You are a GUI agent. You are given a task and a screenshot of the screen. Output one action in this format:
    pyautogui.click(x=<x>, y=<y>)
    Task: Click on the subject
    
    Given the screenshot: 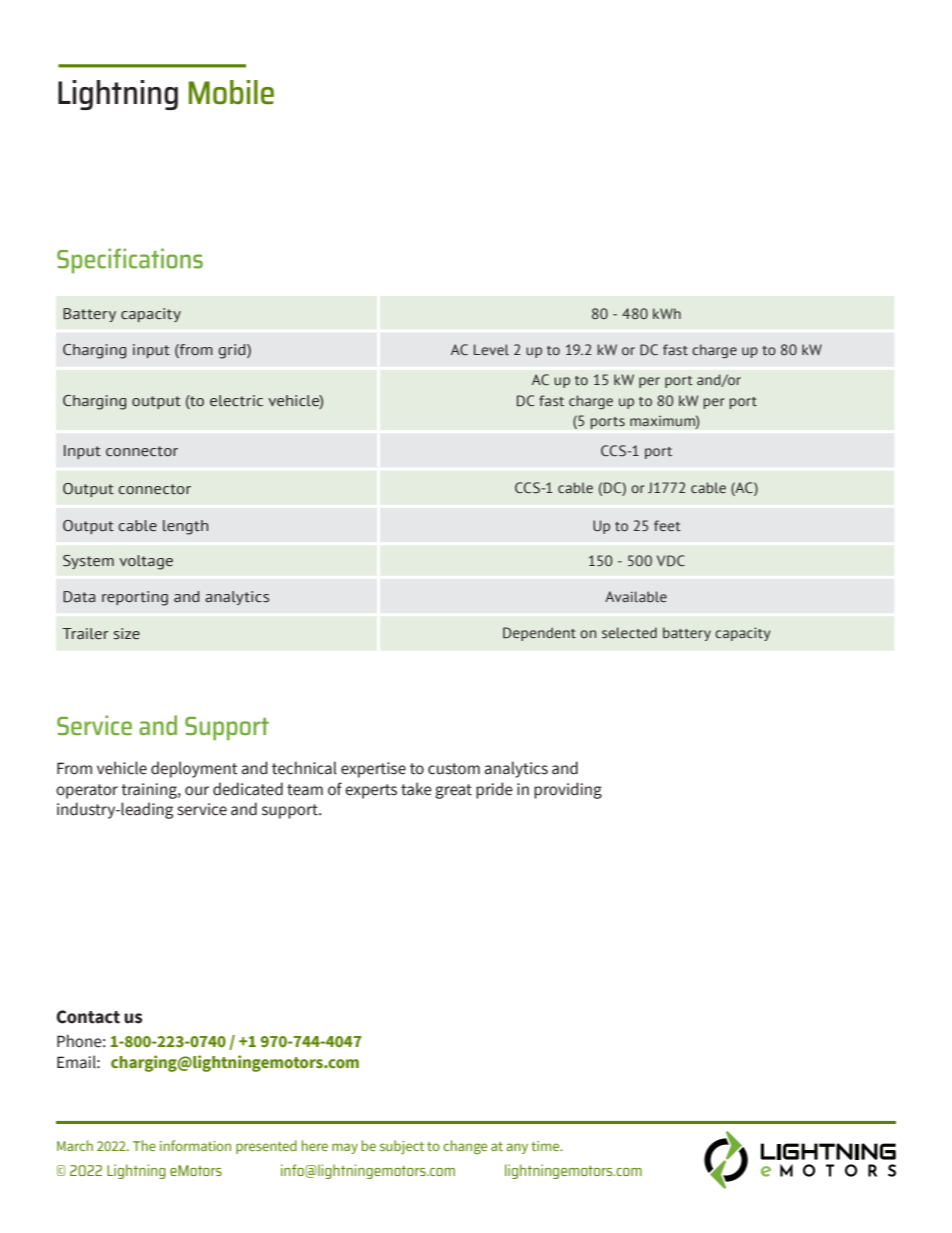 What is the action you would take?
    pyautogui.click(x=402, y=1147)
